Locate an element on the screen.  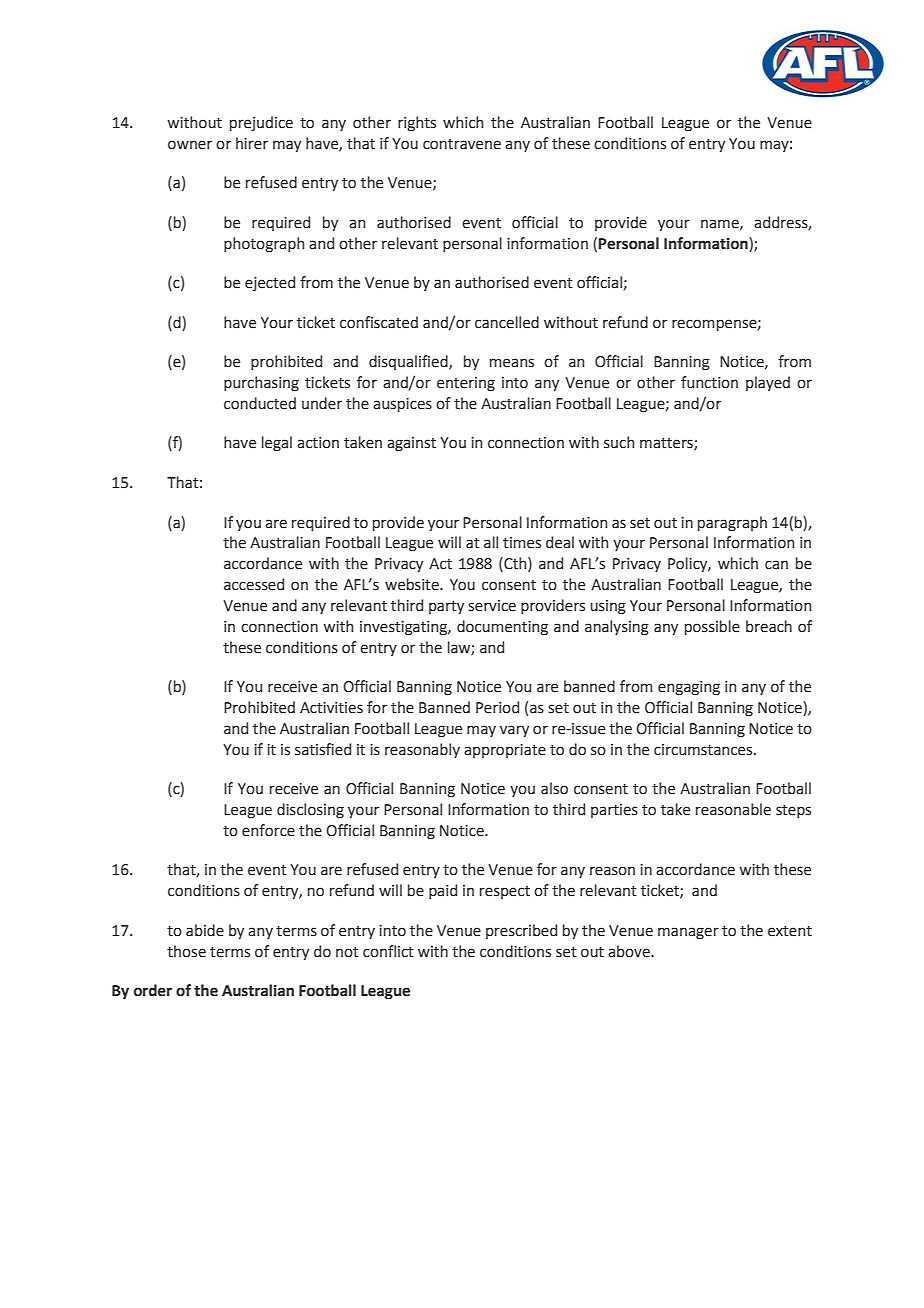
those is located at coordinates (186, 951).
